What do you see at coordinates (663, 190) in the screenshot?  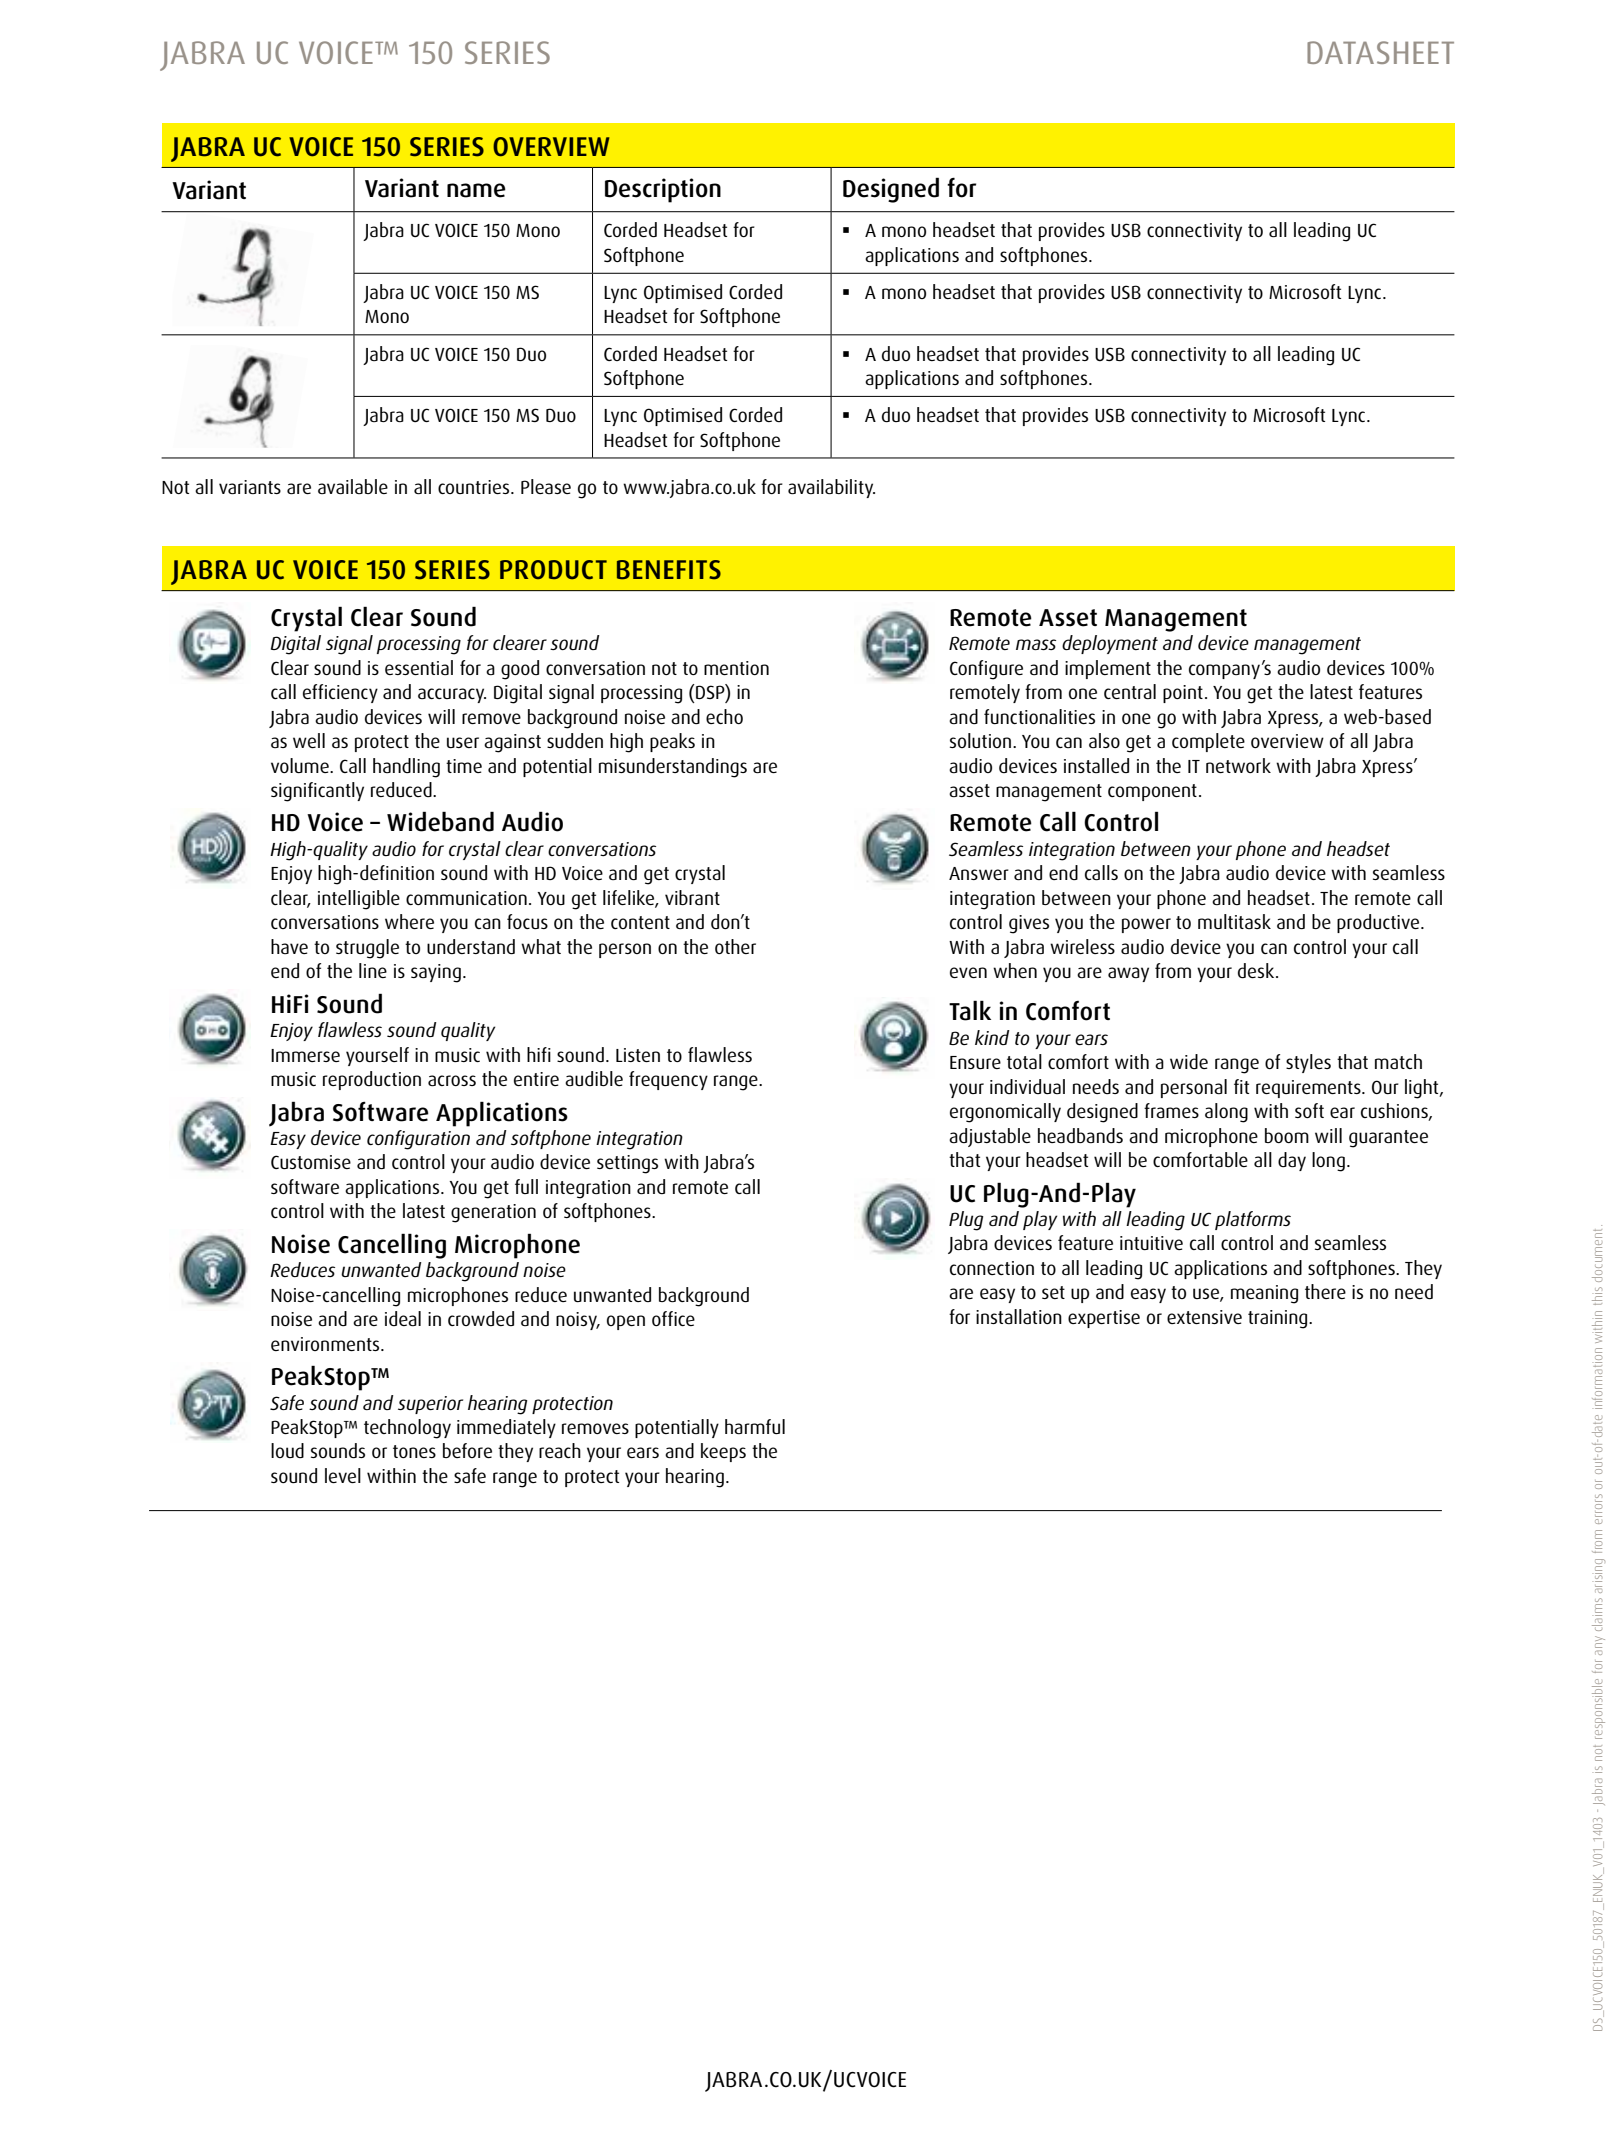 I see `Description` at bounding box center [663, 190].
